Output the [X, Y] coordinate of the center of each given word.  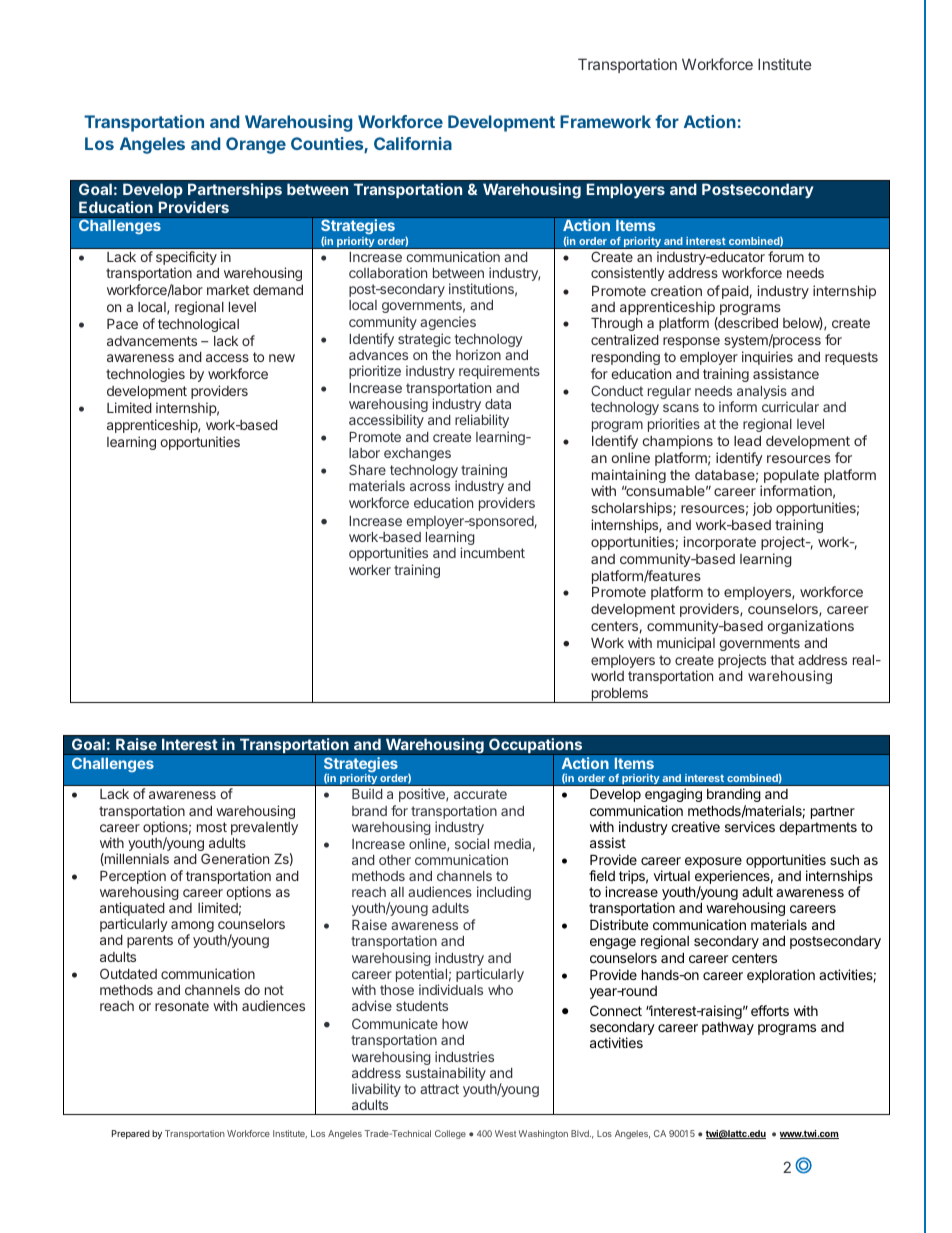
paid [735, 292]
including [504, 893]
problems [619, 695]
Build [367, 793]
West [505, 1133]
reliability [482, 421]
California [413, 143]
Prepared [131, 1134]
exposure [713, 864]
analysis [762, 393]
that [782, 660]
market [228, 290]
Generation [235, 858]
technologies [145, 375]
